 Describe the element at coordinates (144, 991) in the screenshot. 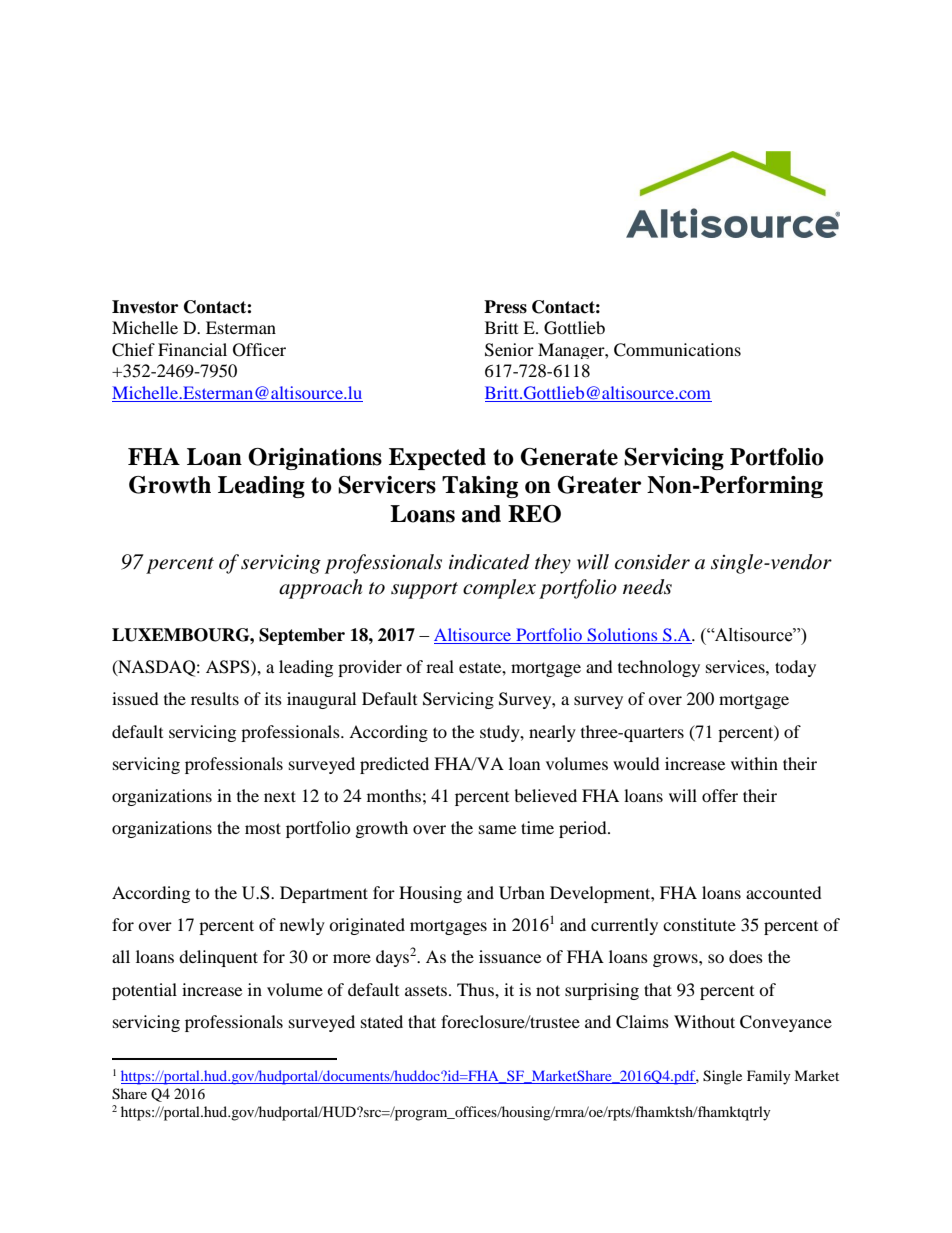

I see `potential` at that location.
